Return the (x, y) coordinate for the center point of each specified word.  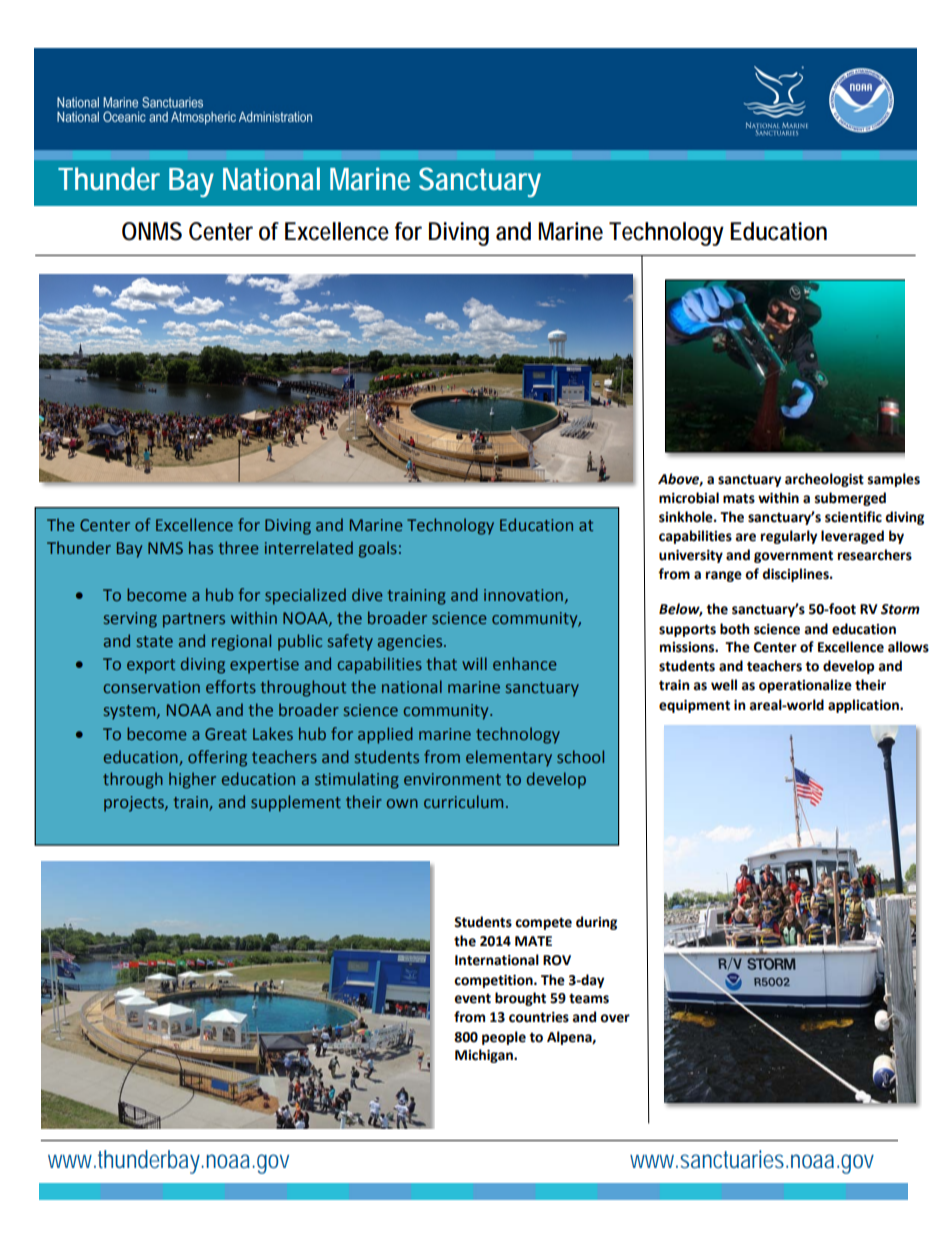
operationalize (805, 686)
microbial (689, 498)
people (504, 1038)
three (238, 547)
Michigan (485, 1056)
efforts (231, 686)
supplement (296, 803)
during (596, 923)
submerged (850, 499)
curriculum (463, 801)
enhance (524, 663)
